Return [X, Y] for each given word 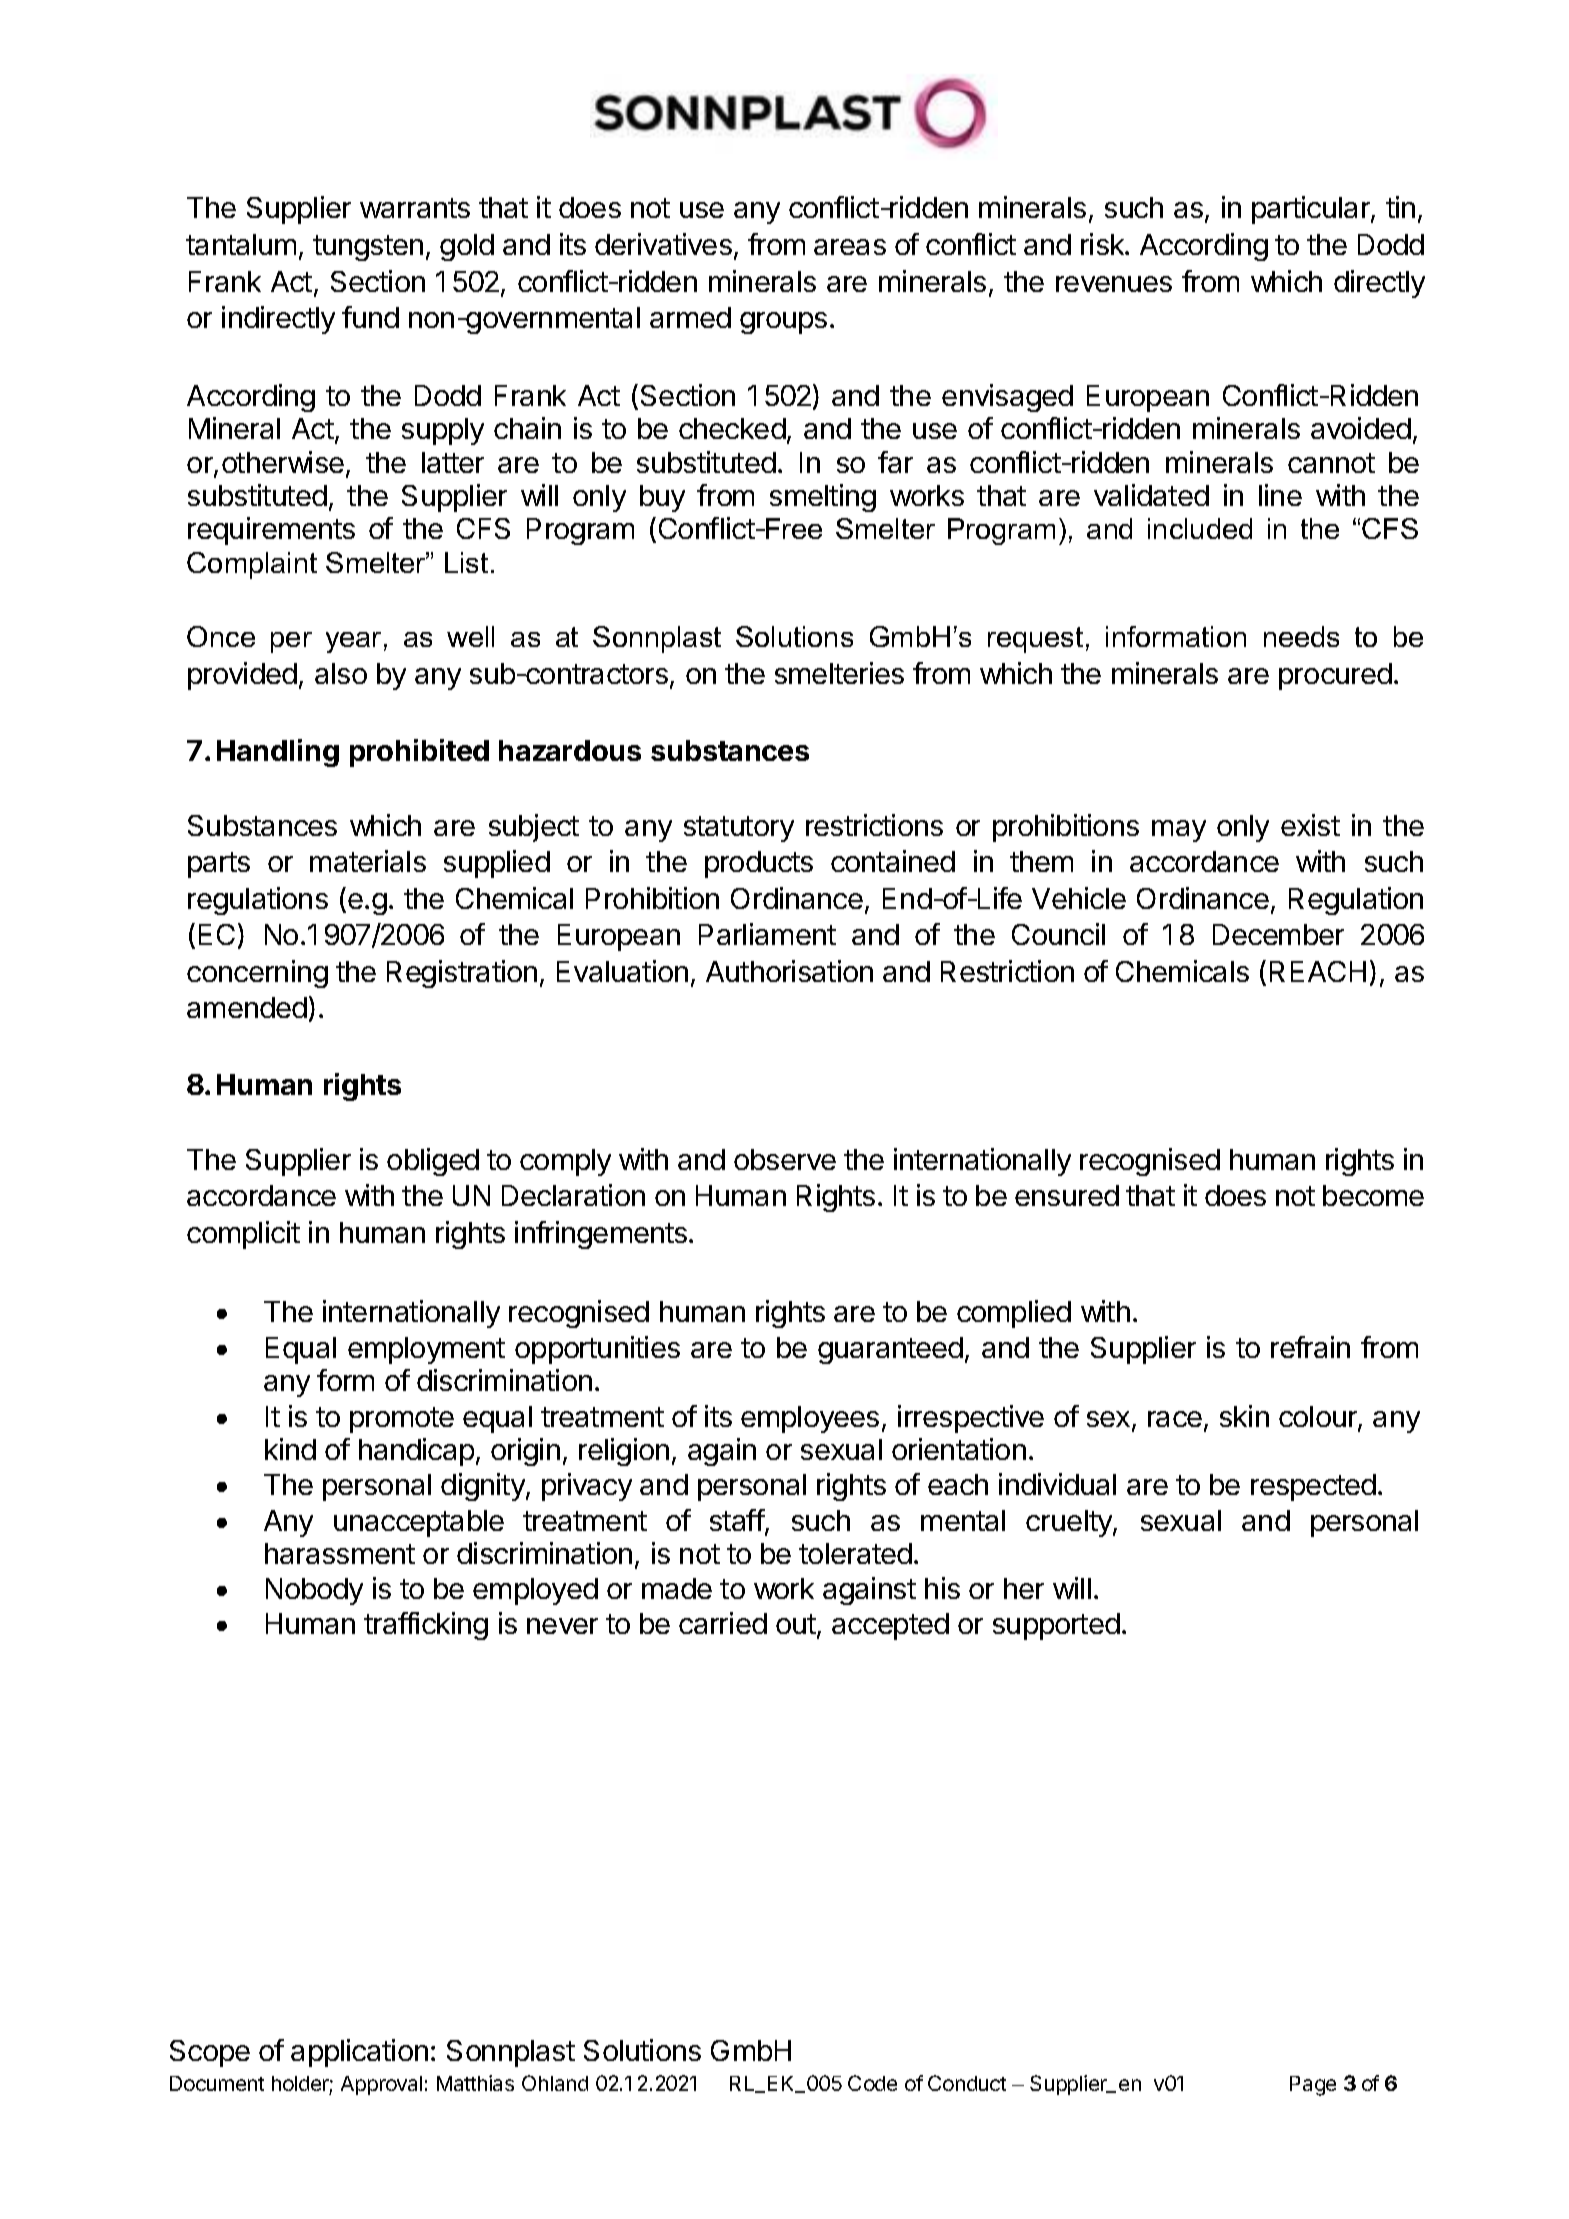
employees [810, 1419]
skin [1244, 1416]
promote [402, 1420]
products [759, 864]
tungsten [368, 248]
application [359, 2053]
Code [872, 2083]
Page [1313, 2086]
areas [850, 247]
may [1179, 831]
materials [368, 861]
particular [1312, 210]
